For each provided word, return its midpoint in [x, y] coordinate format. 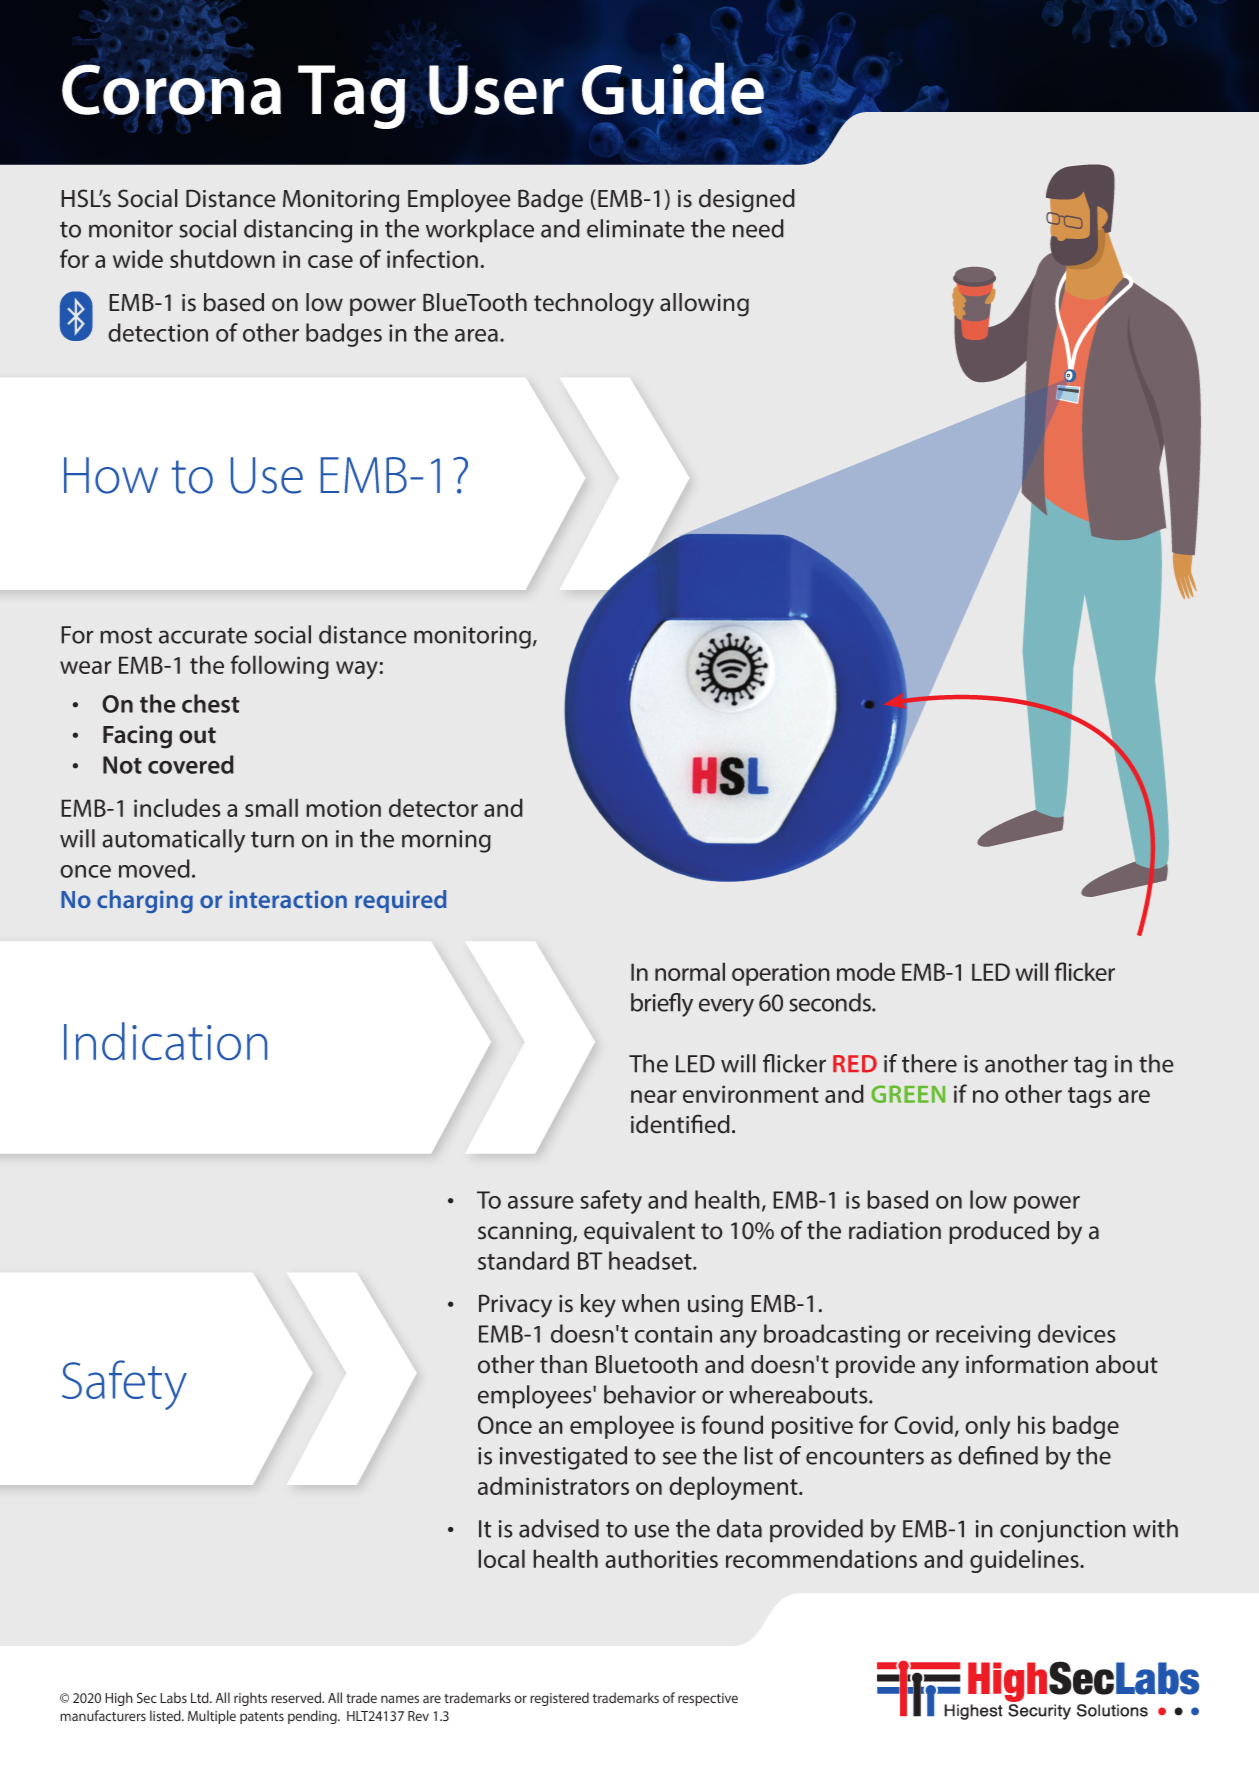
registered [559, 1699]
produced [999, 1232]
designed [747, 201]
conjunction [1063, 1531]
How [111, 475]
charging [145, 901]
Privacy [515, 1306]
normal [690, 971]
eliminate [636, 228]
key [598, 1306]
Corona [171, 89]
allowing [704, 305]
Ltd [201, 1697]
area [476, 335]
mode [866, 971]
